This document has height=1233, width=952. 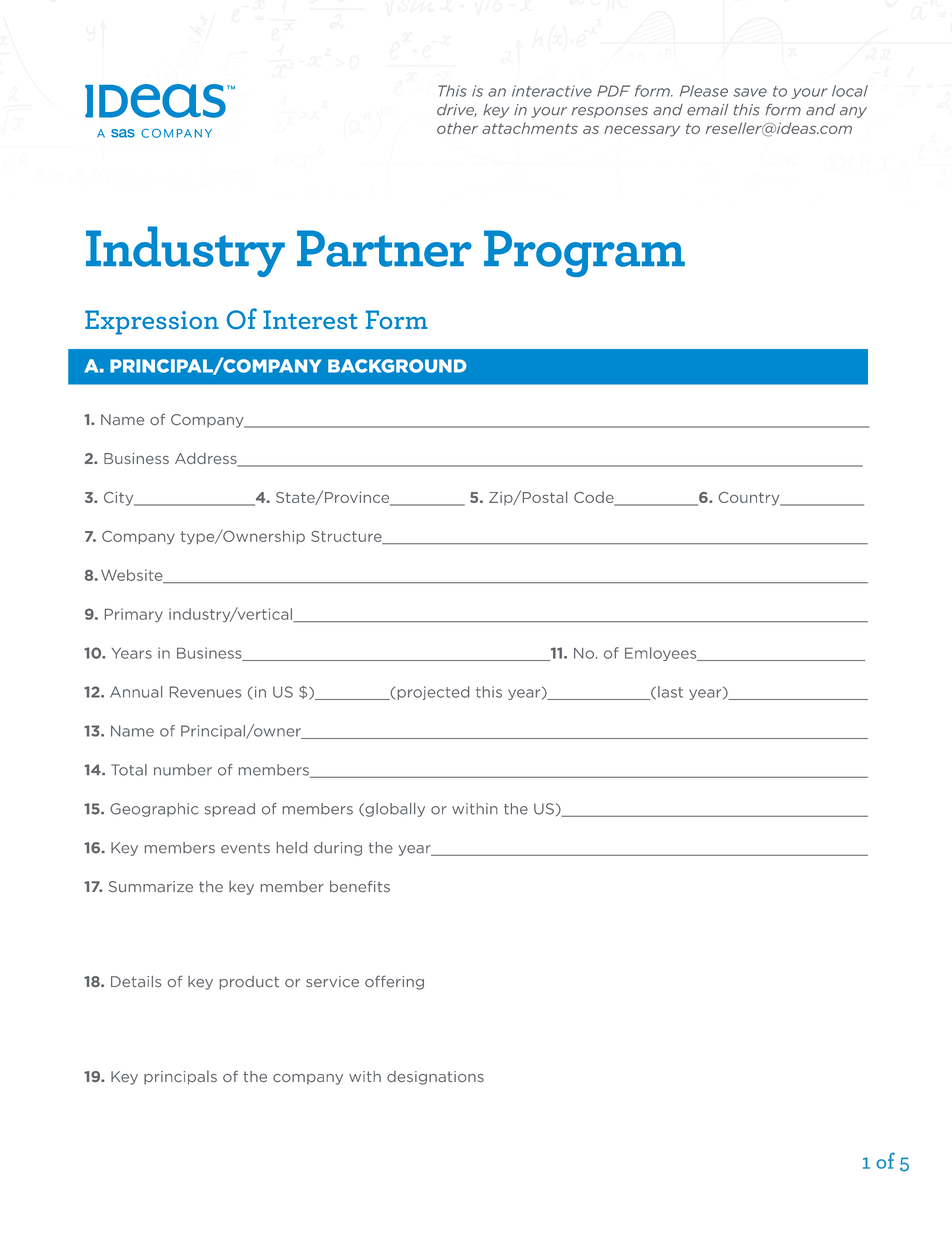 I want to click on Revenues, so click(x=205, y=692).
